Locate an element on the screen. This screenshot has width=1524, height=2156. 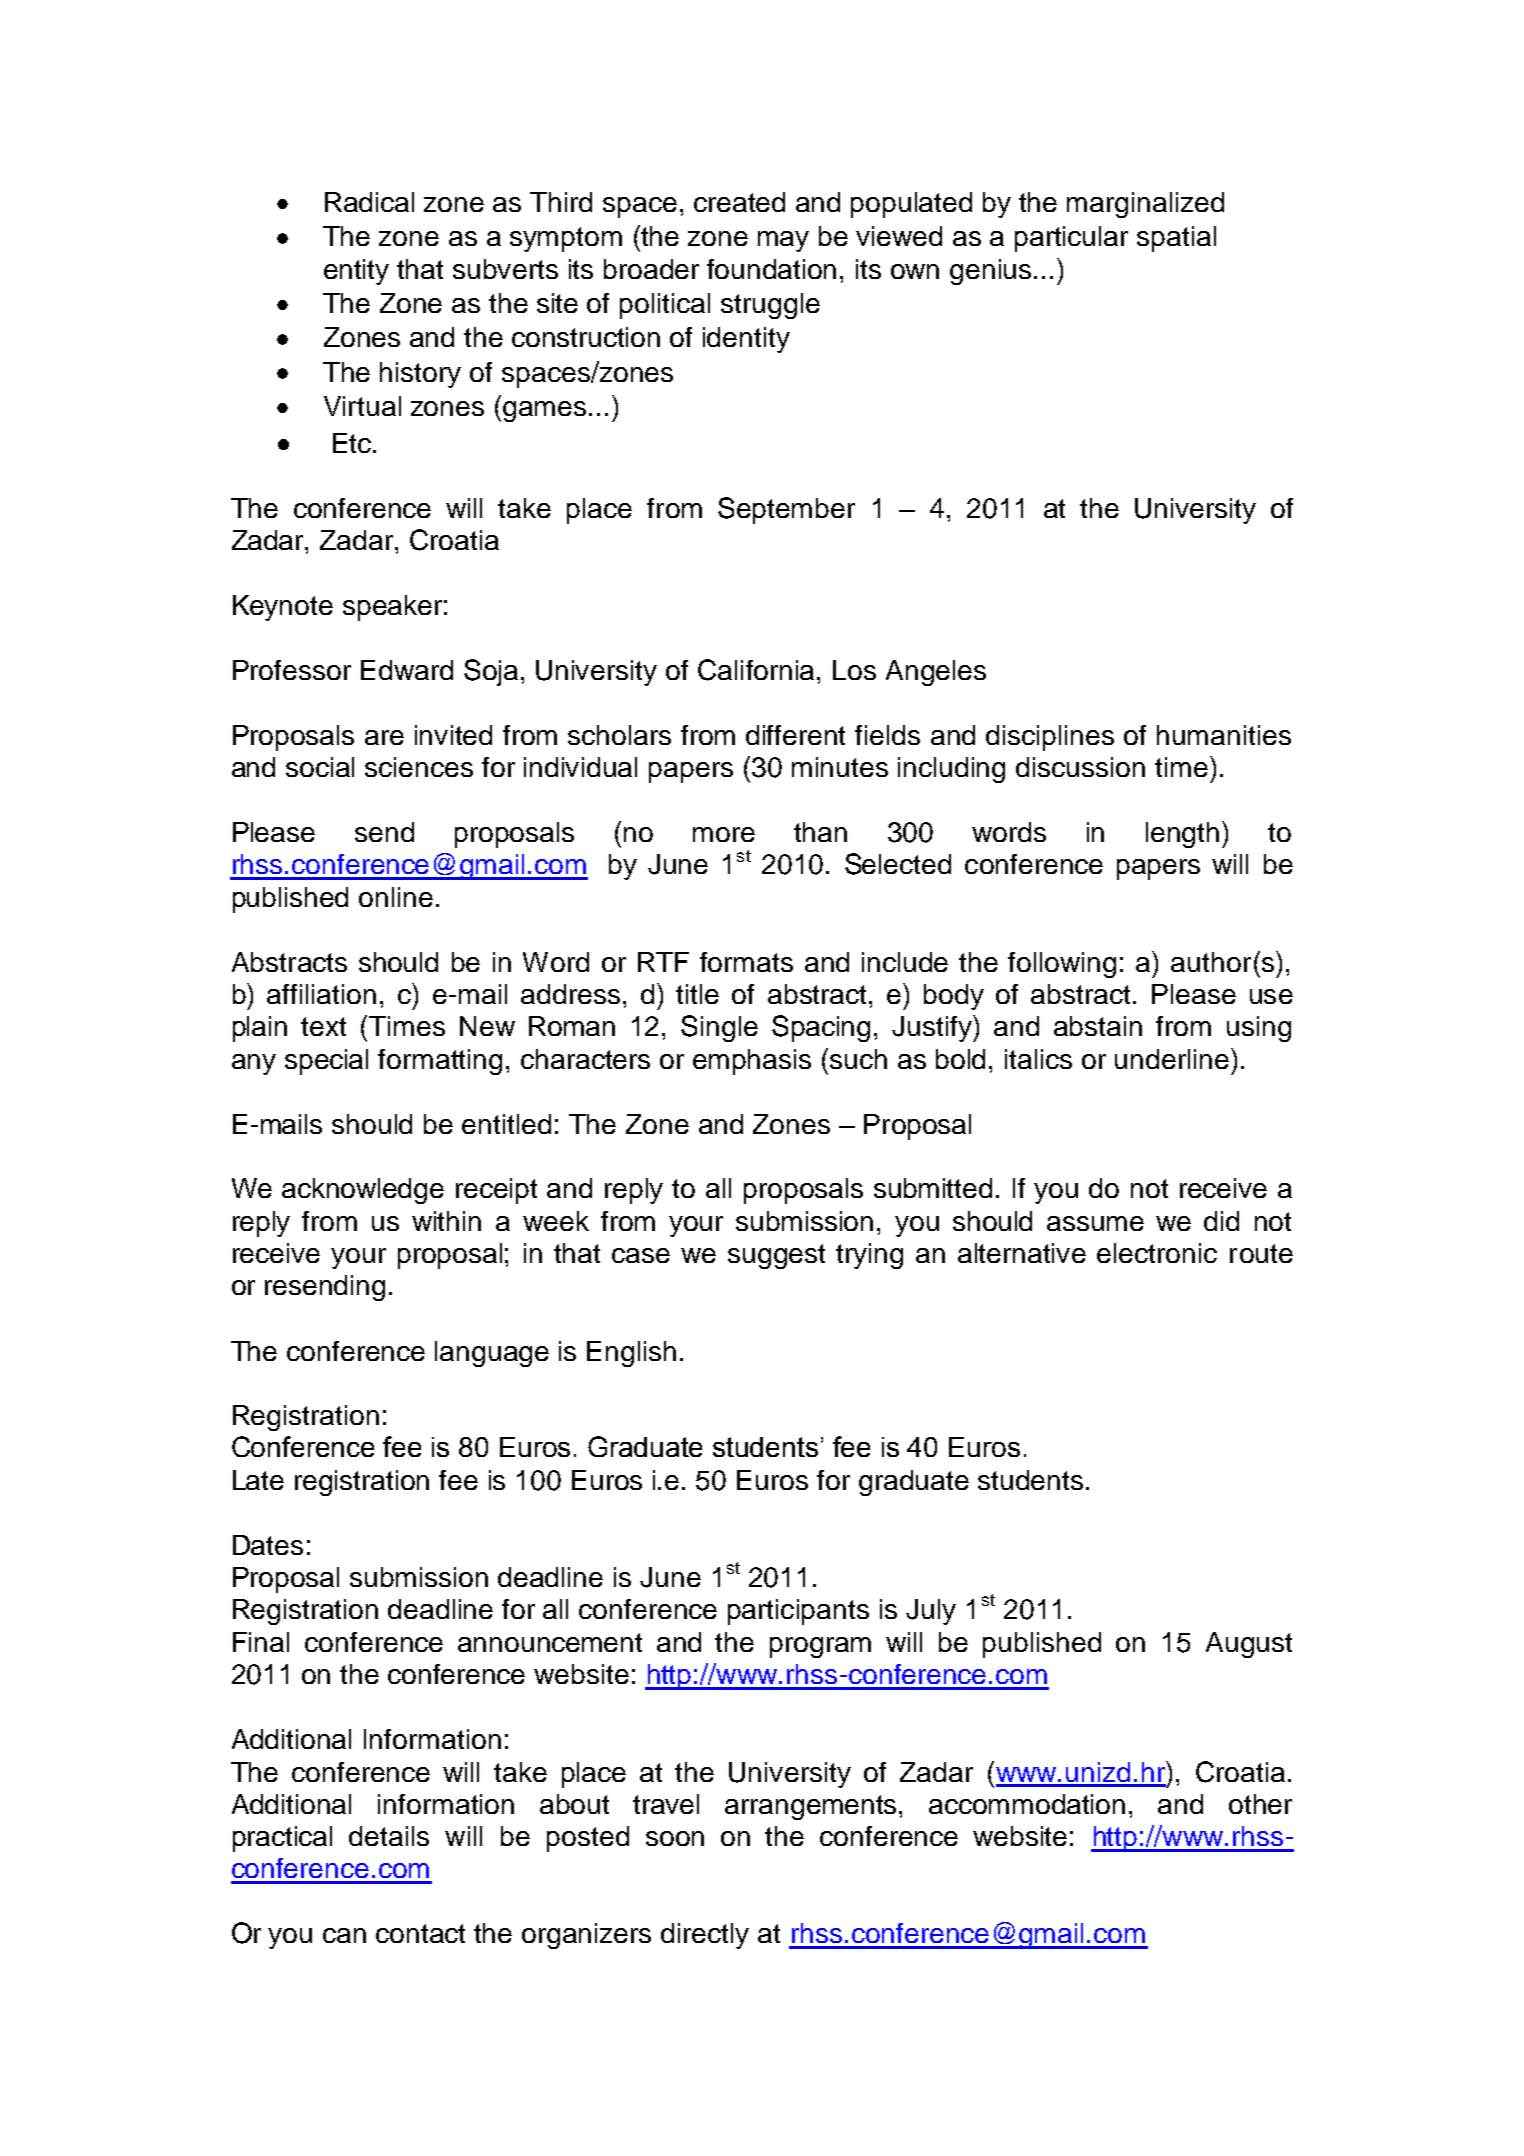
special is located at coordinates (326, 1062).
